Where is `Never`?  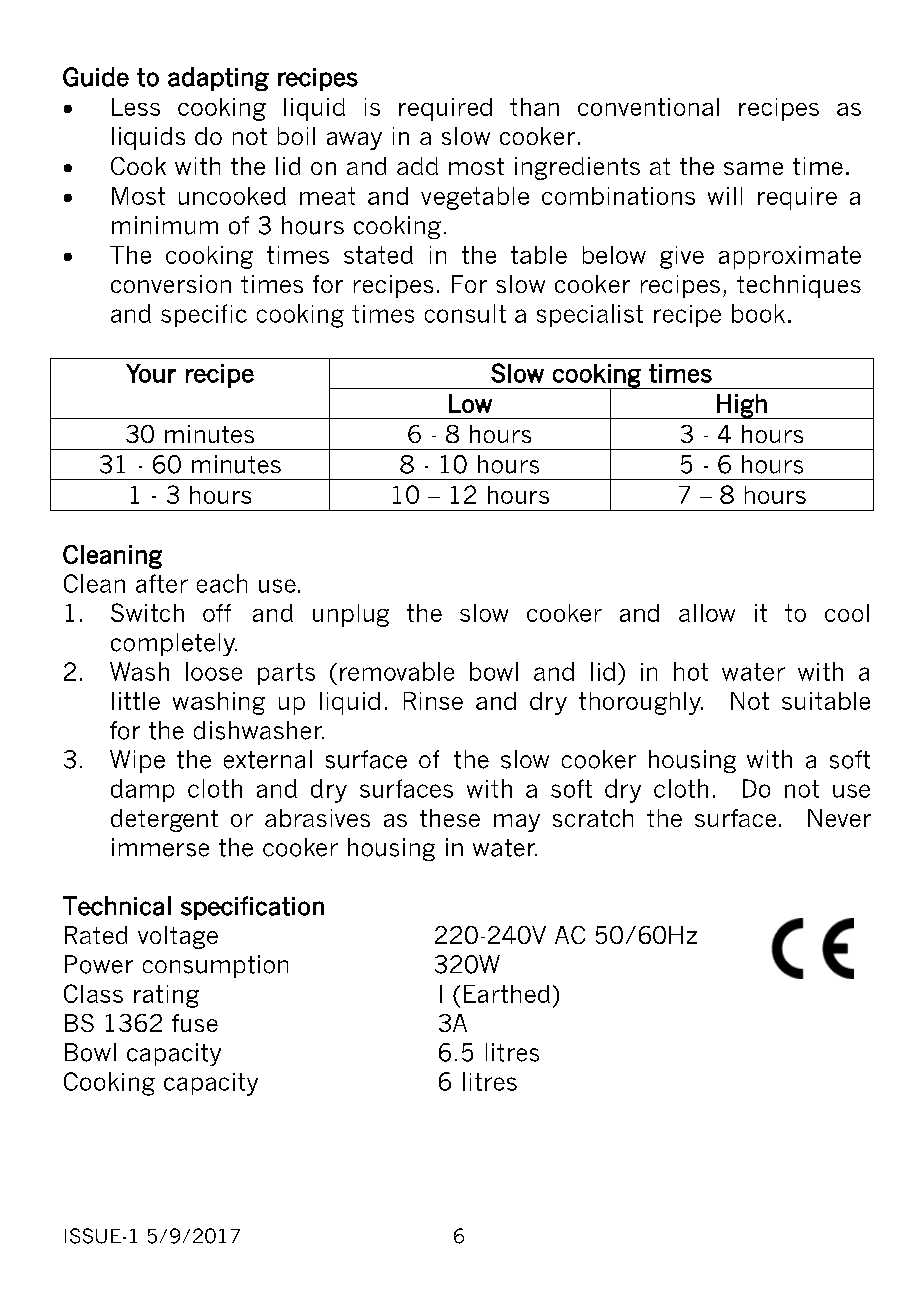 Never is located at coordinates (839, 818).
